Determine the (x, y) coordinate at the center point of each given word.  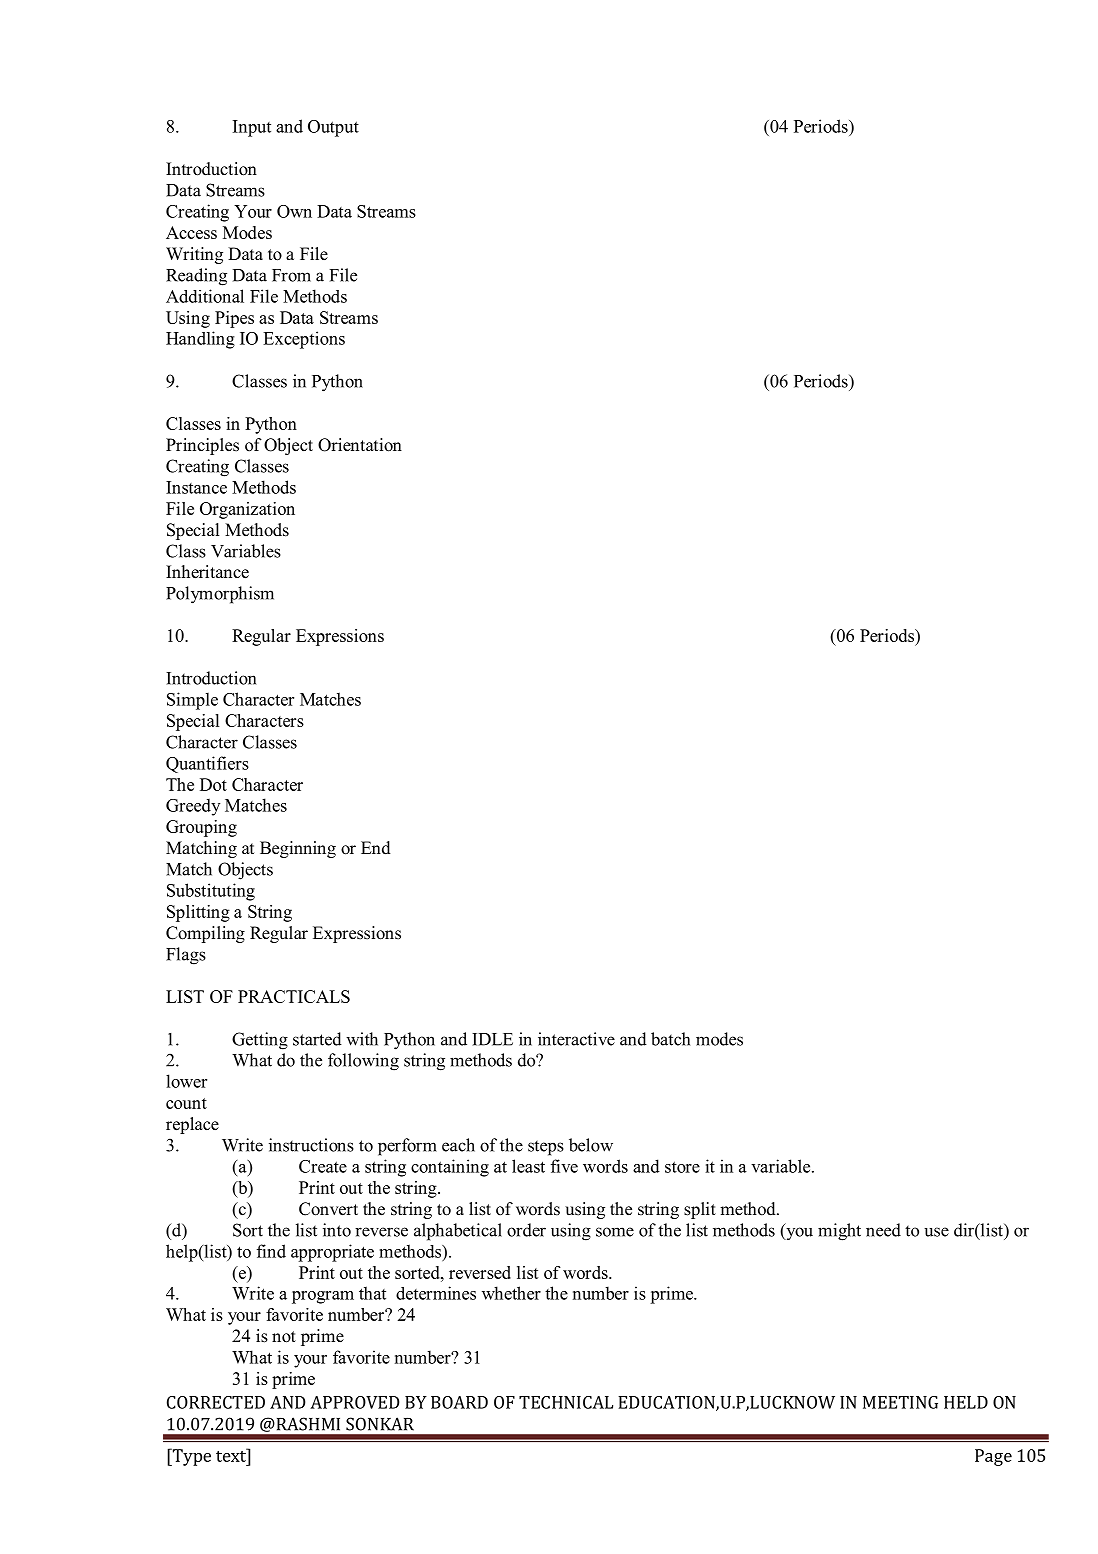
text (232, 1455)
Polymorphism (220, 595)
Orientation (360, 445)
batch (670, 1039)
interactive (576, 1039)
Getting (260, 1041)
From (291, 275)
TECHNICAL (566, 1402)
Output (333, 128)
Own (294, 211)
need (883, 1230)
